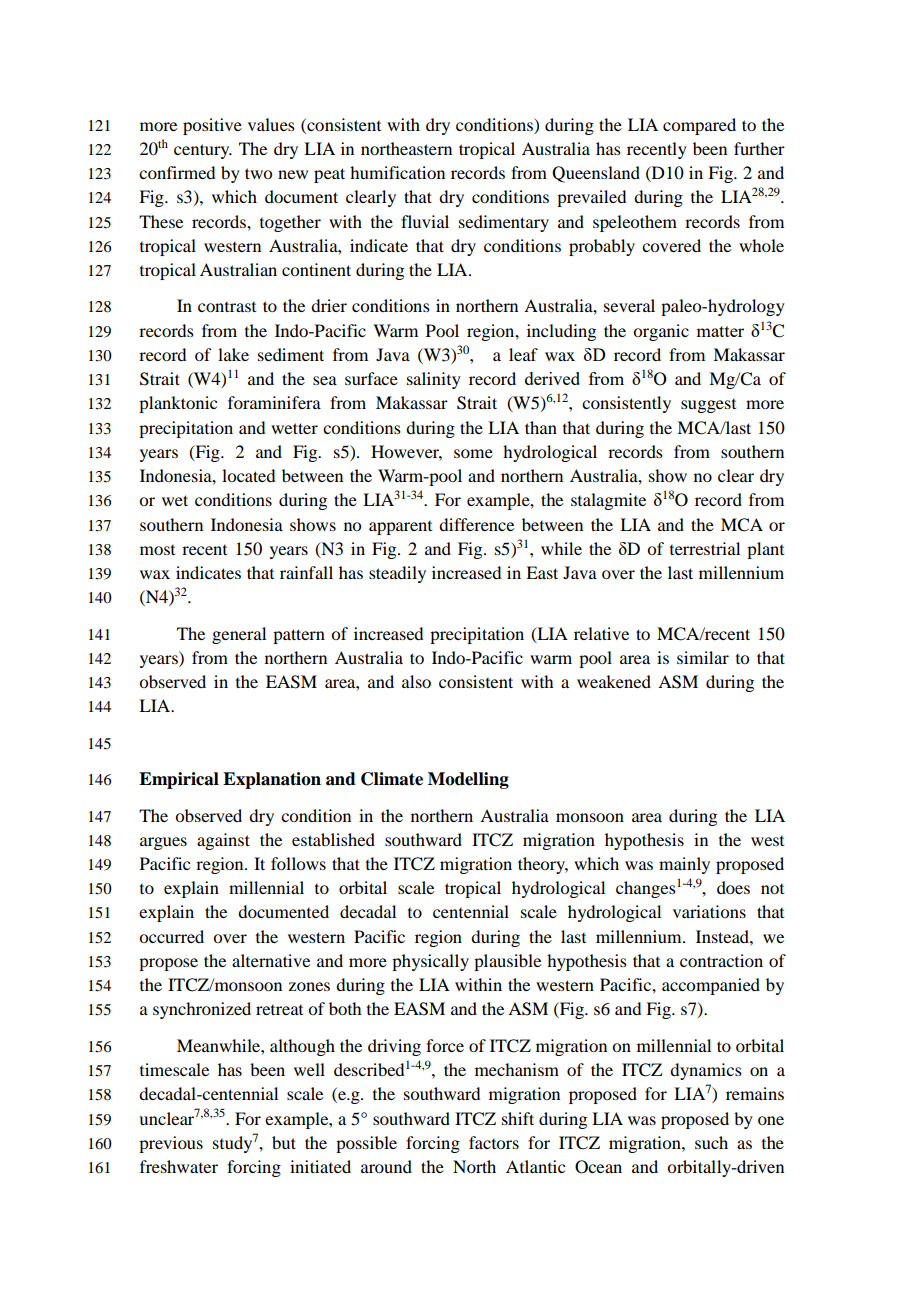 The image size is (924, 1308). What do you see at coordinates (699, 126) in the screenshot?
I see `compared` at bounding box center [699, 126].
